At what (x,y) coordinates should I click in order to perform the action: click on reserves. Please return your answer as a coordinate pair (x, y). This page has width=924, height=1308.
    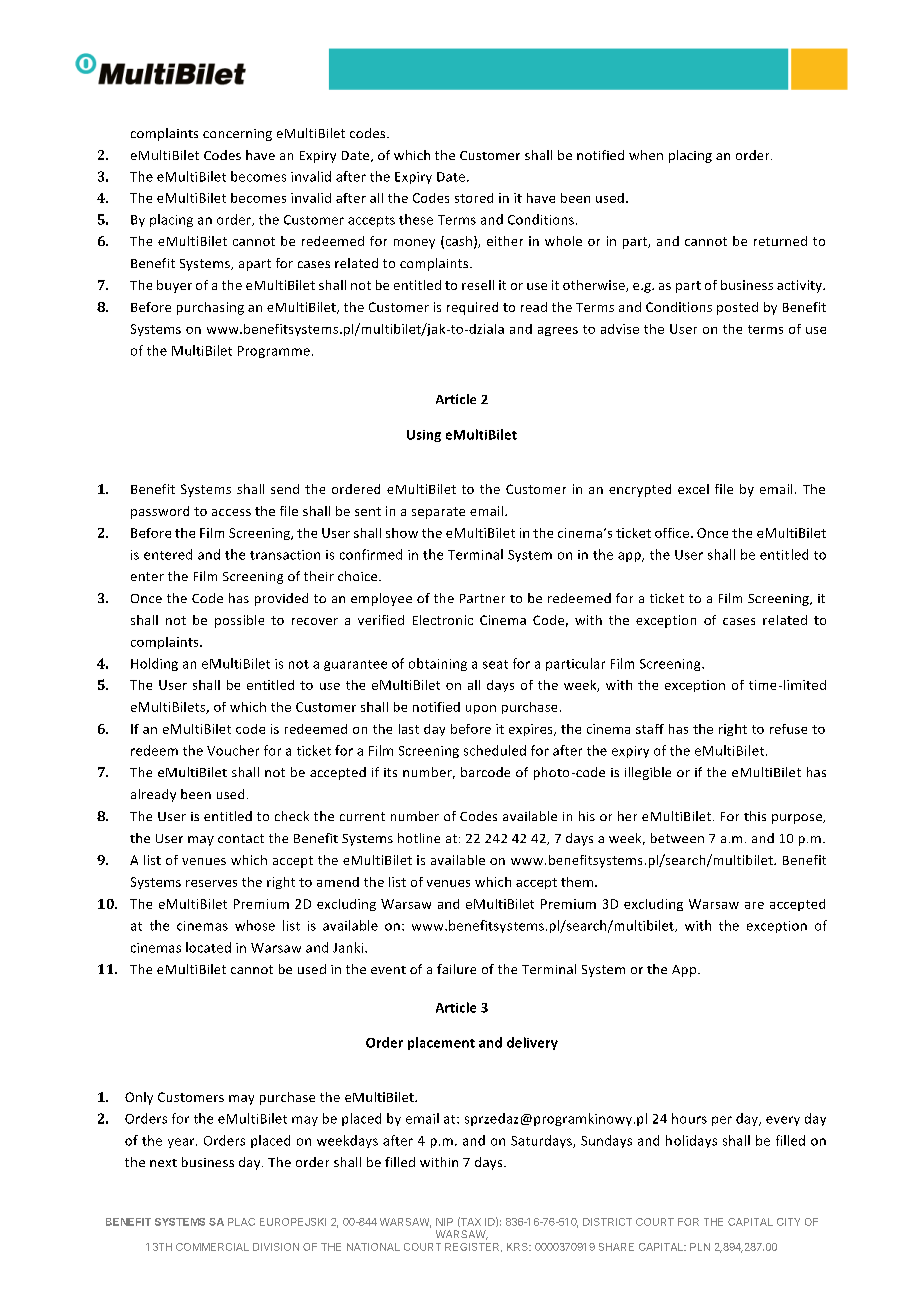
    Looking at the image, I should click on (211, 883).
